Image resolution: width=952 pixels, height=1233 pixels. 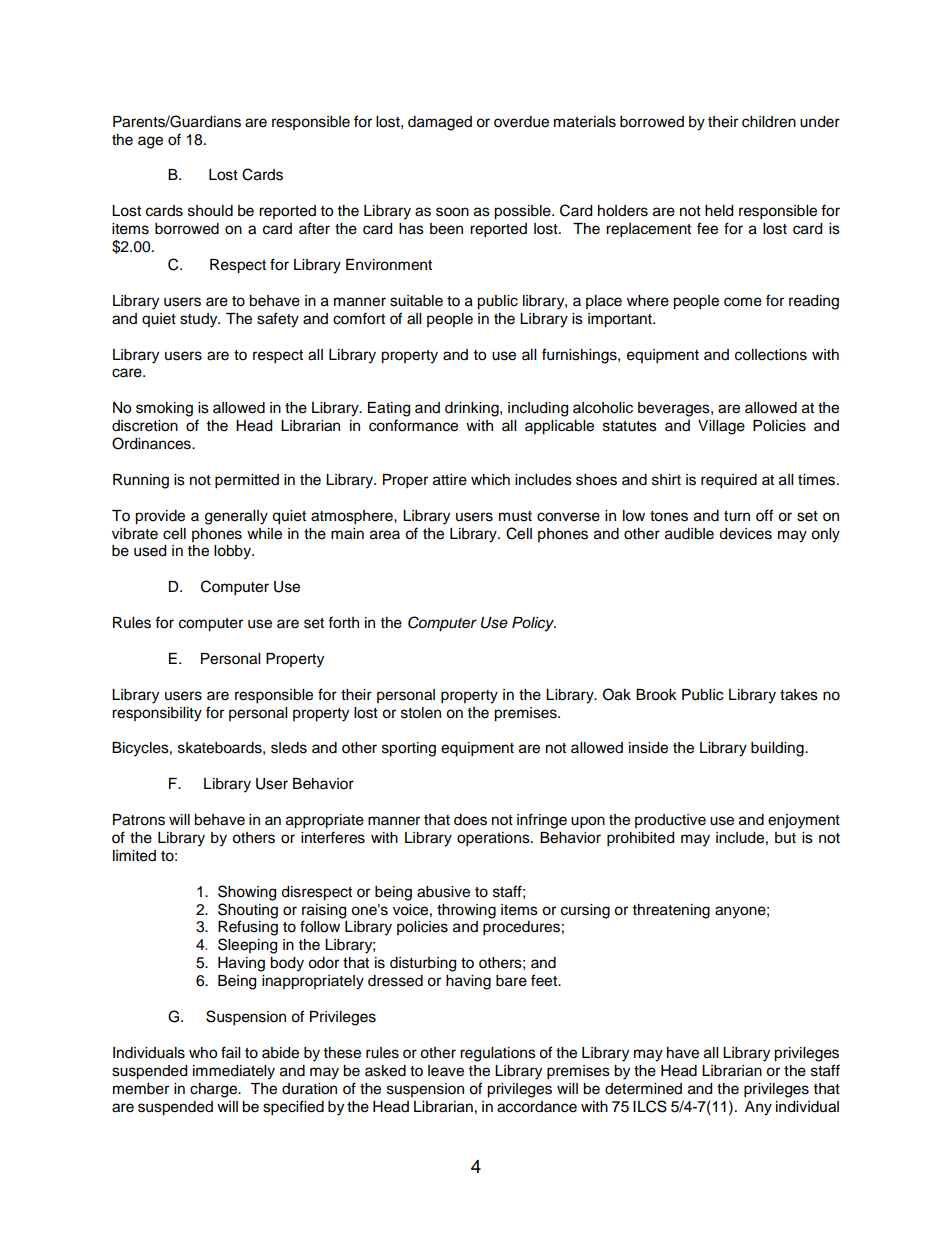 I want to click on leave, so click(x=446, y=1071).
